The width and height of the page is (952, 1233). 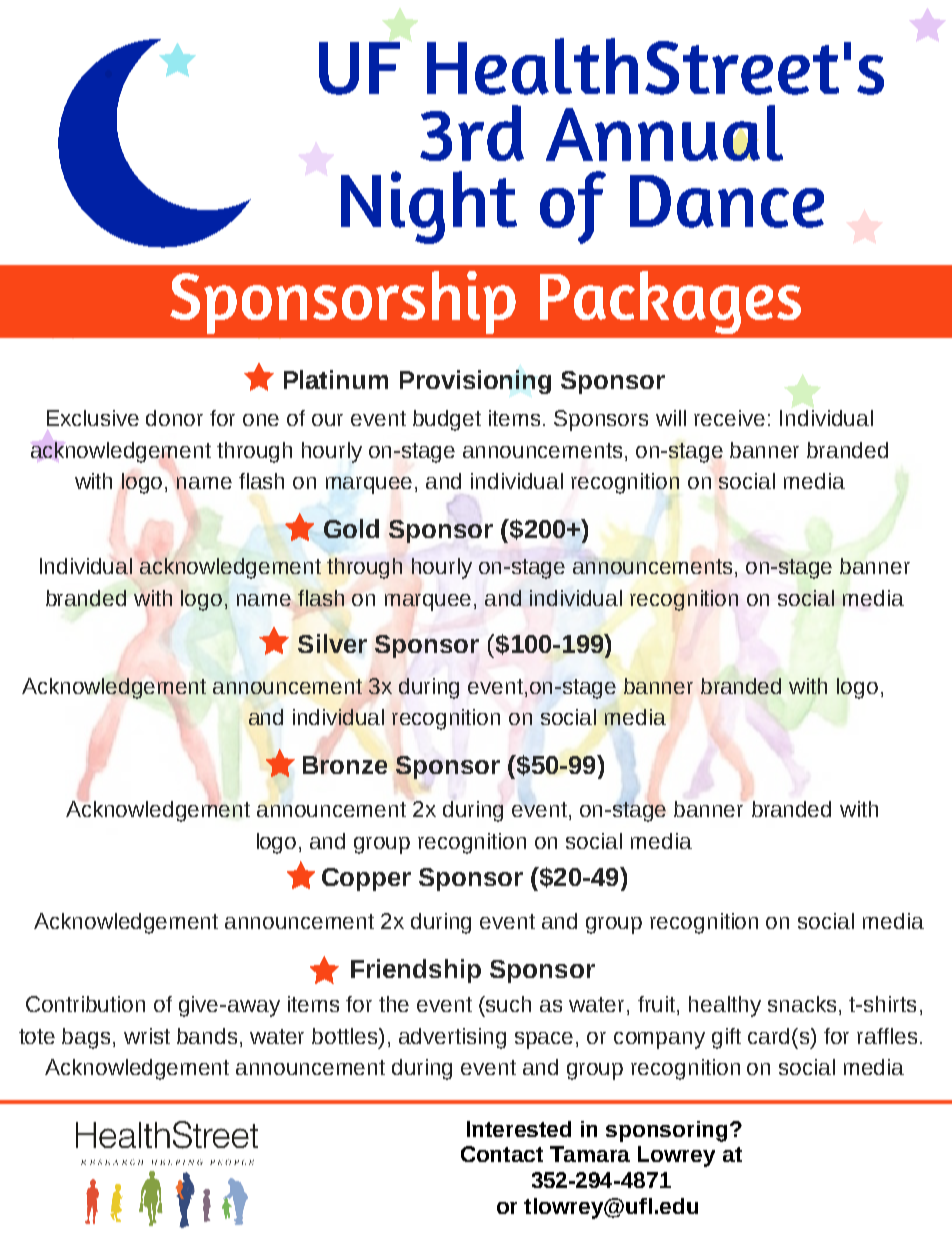 I want to click on Interested, so click(x=519, y=1129).
